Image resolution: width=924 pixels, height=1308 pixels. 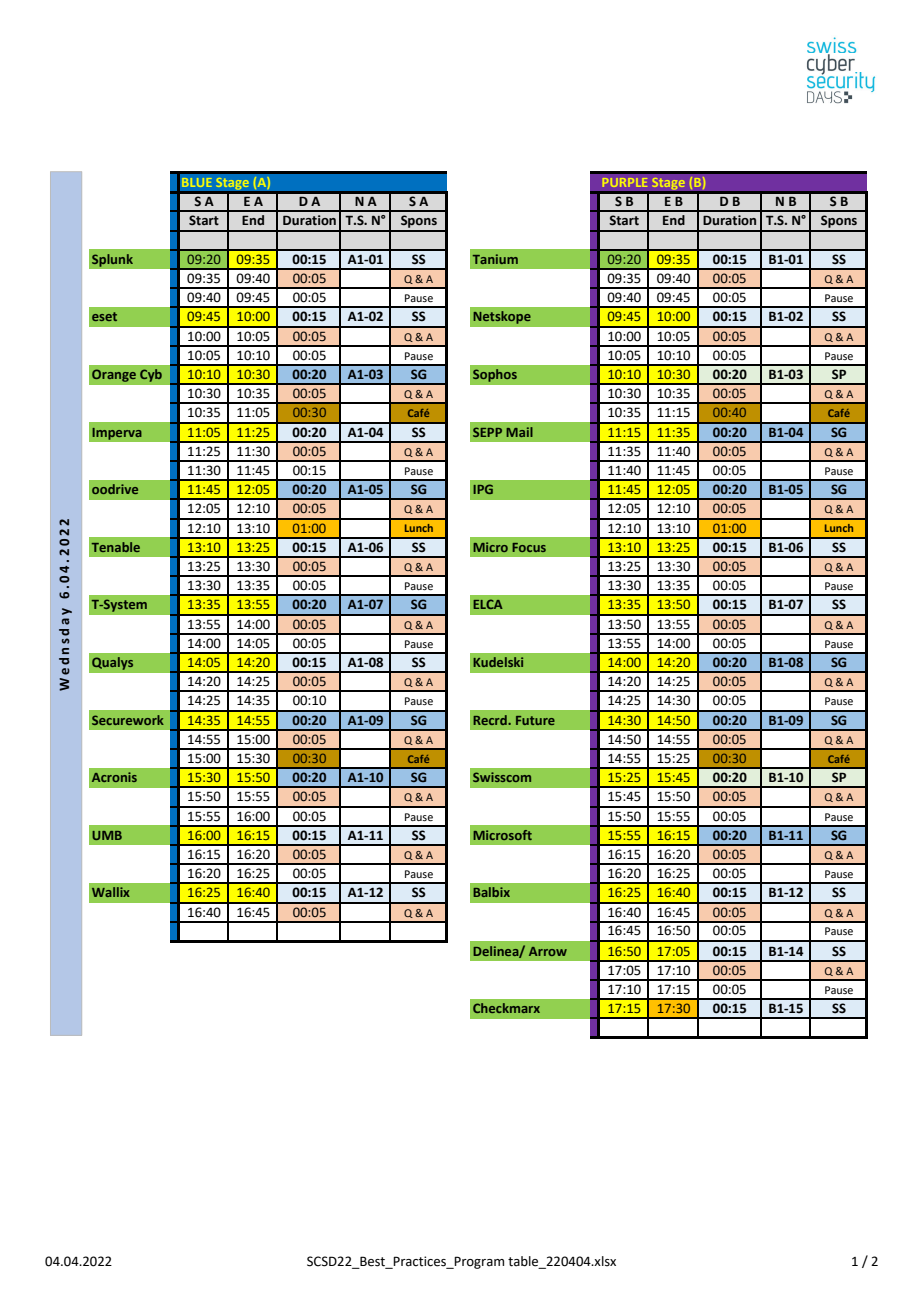 I want to click on Future, so click(x=535, y=720).
